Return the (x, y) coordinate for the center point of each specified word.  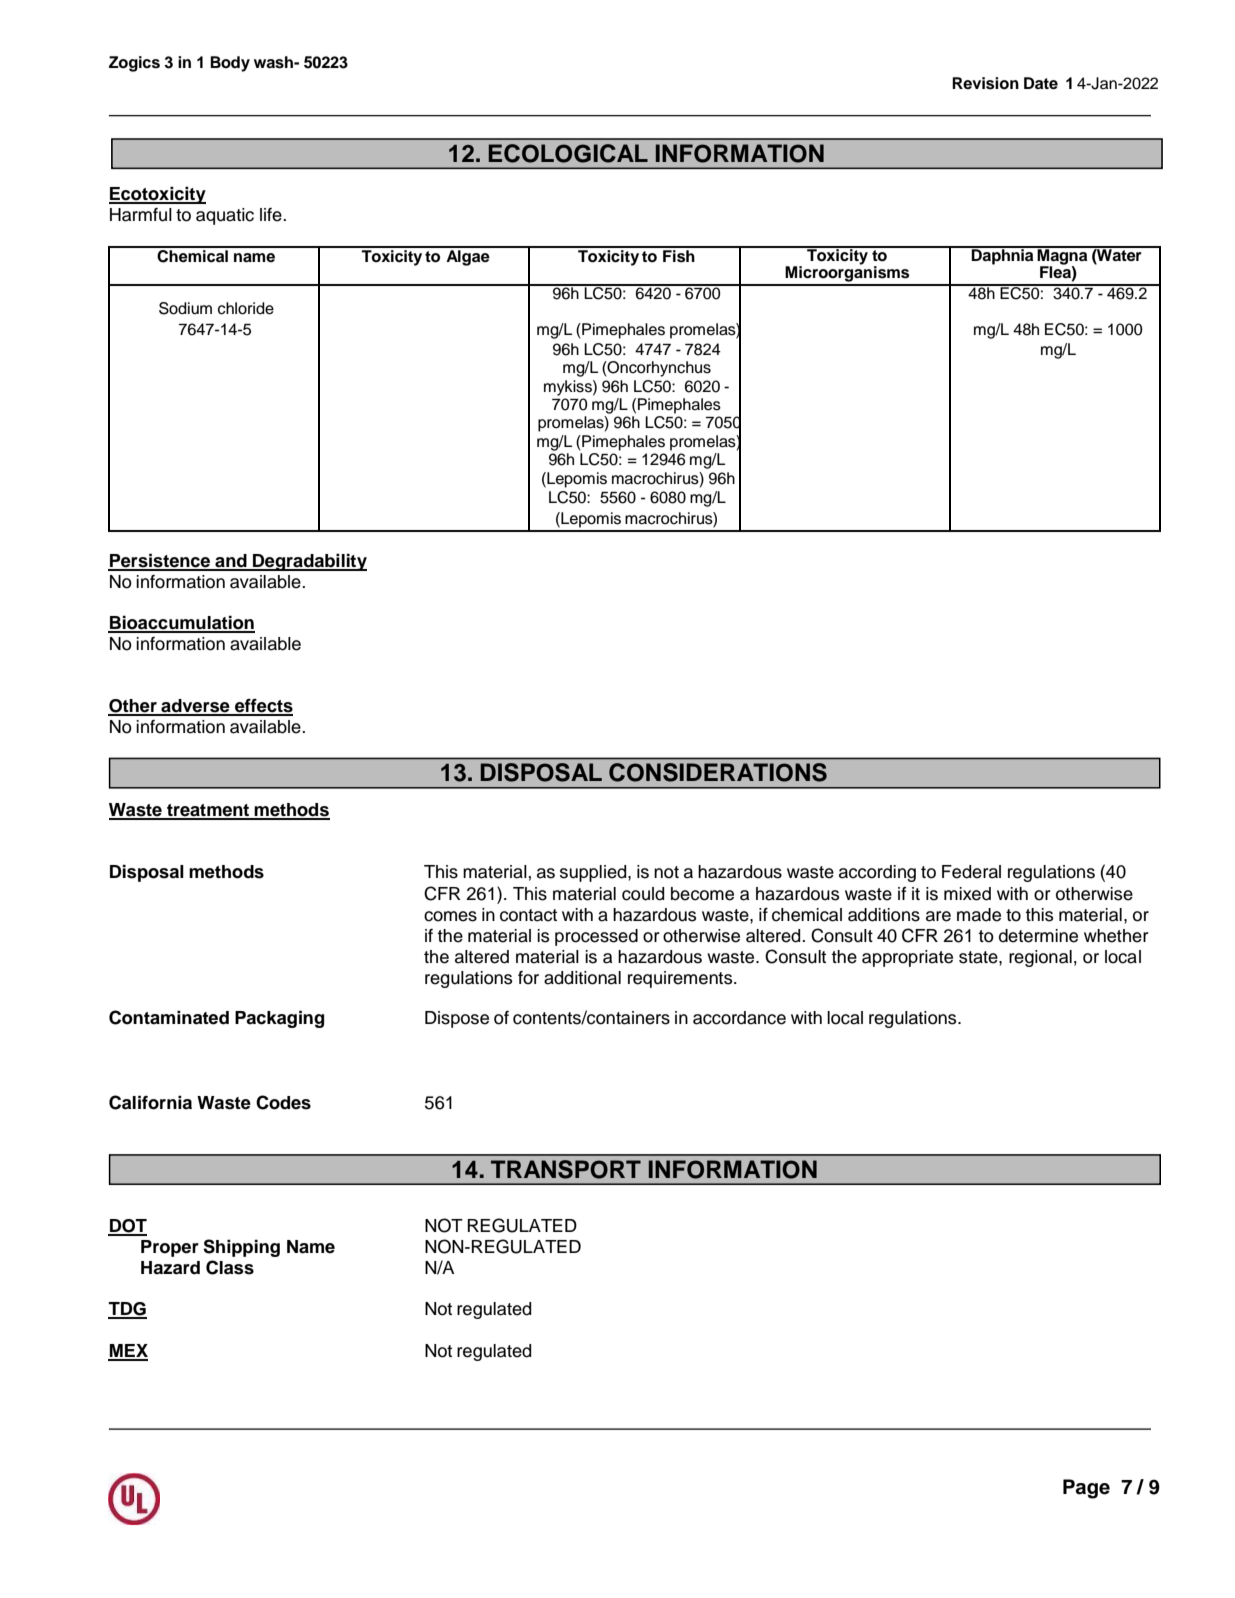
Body (230, 64)
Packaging (279, 1019)
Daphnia (1003, 256)
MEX (128, 1352)
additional (582, 978)
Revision (985, 83)
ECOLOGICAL (568, 153)
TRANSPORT (566, 1169)
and (231, 562)
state (979, 957)
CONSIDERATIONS (718, 772)
